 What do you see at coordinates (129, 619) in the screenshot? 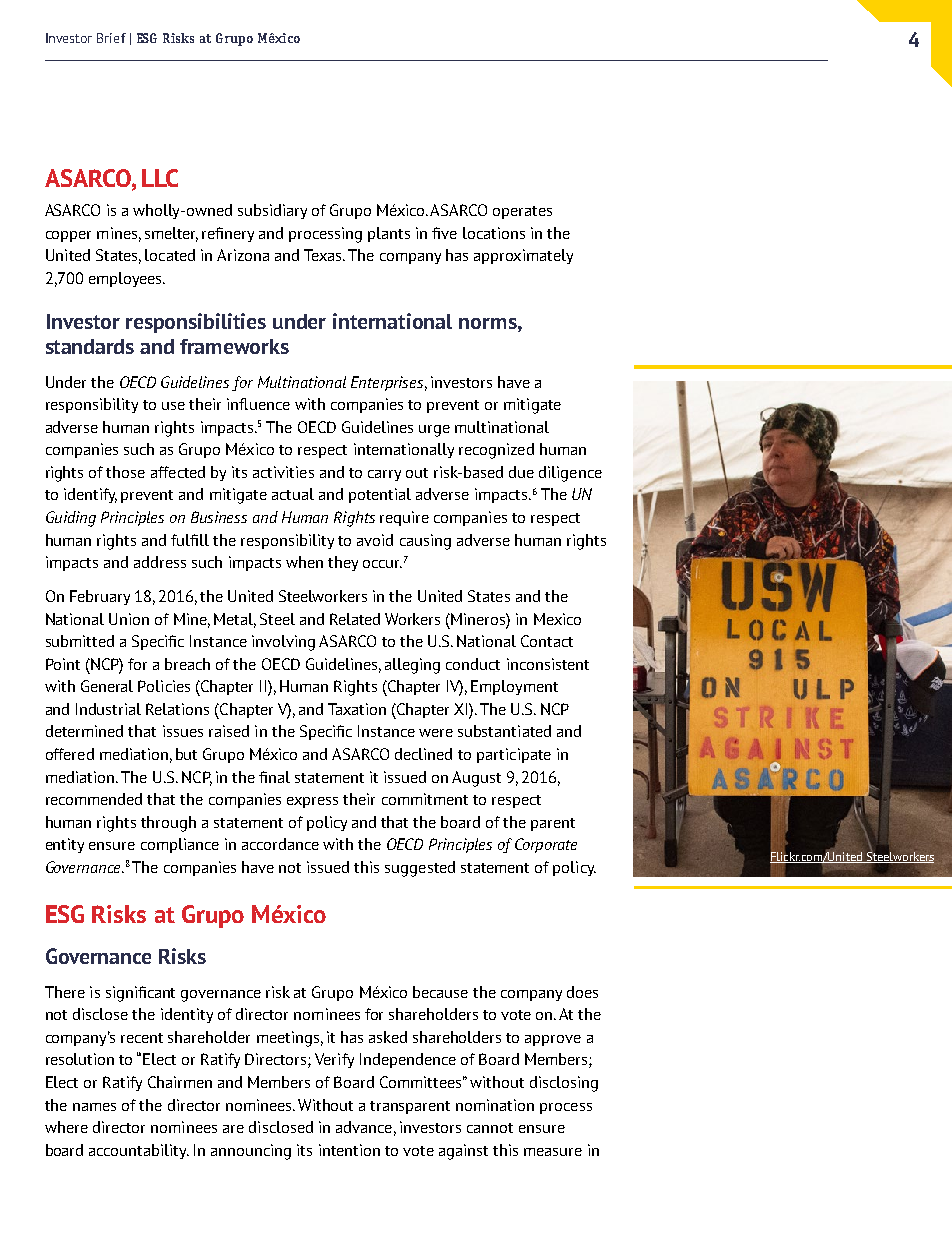
I see `Union` at bounding box center [129, 619].
